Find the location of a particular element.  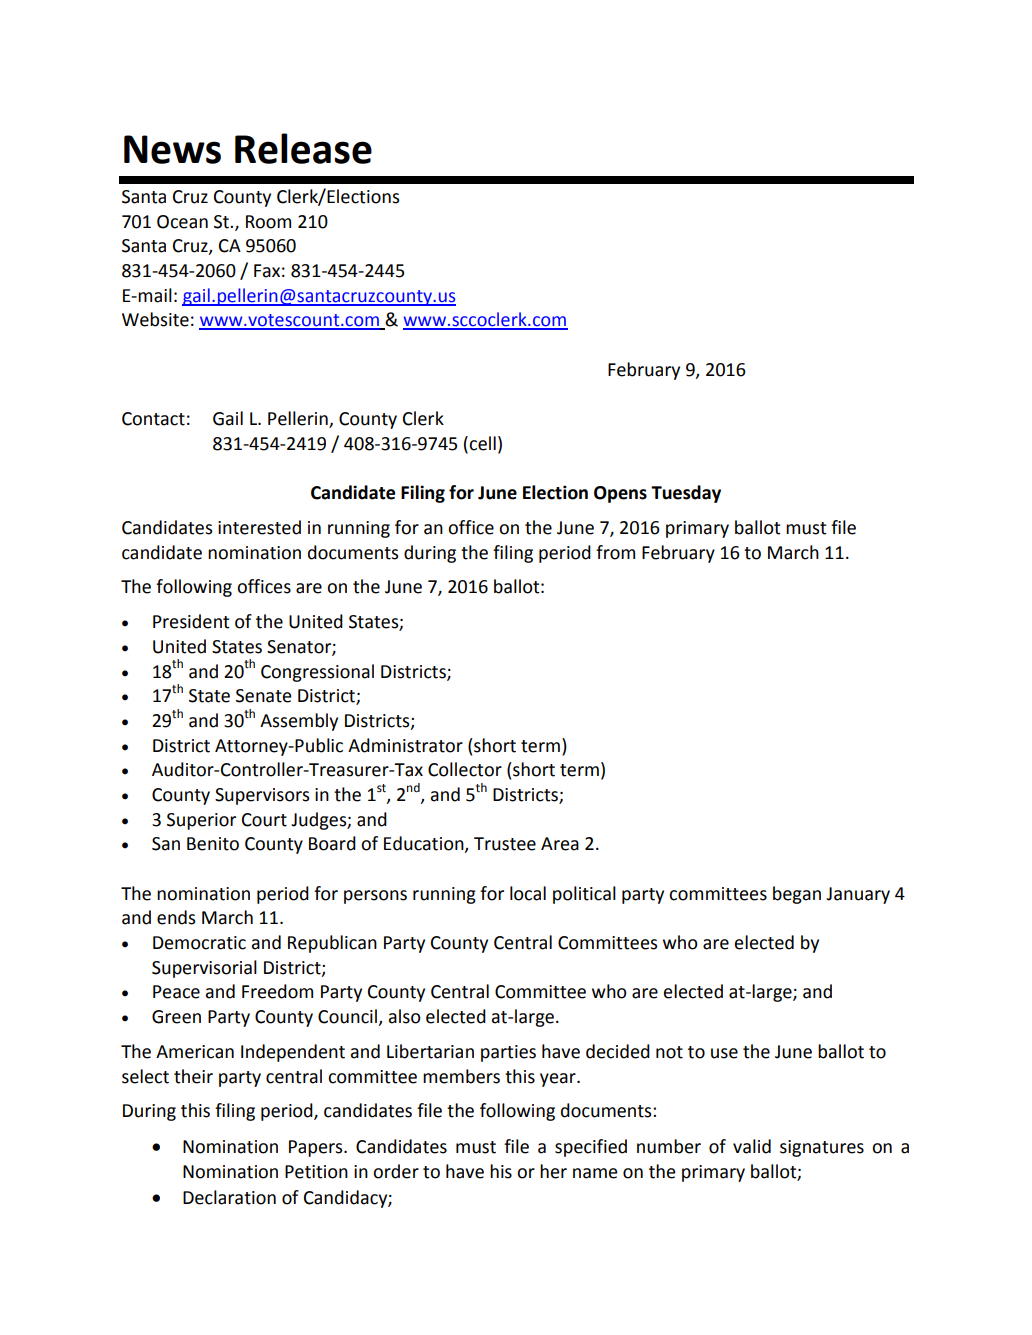

Declaration is located at coordinates (229, 1197).
